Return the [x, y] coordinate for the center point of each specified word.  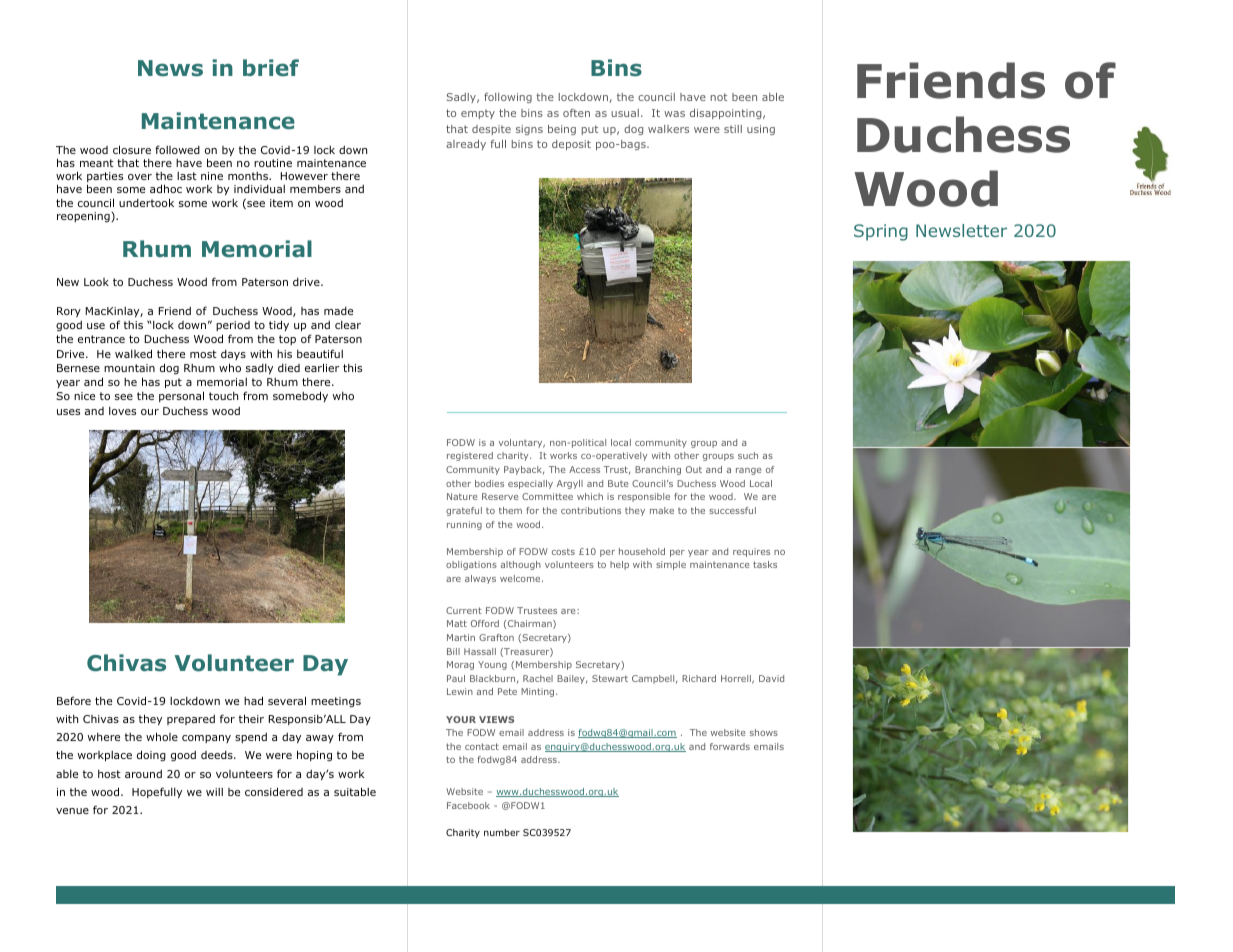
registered [470, 456]
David [771, 678]
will [214, 792]
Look [96, 282]
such [748, 455]
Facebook [468, 805]
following [508, 98]
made [338, 311]
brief [271, 68]
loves [122, 411]
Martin [461, 637]
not [719, 97]
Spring [881, 232]
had [253, 700]
